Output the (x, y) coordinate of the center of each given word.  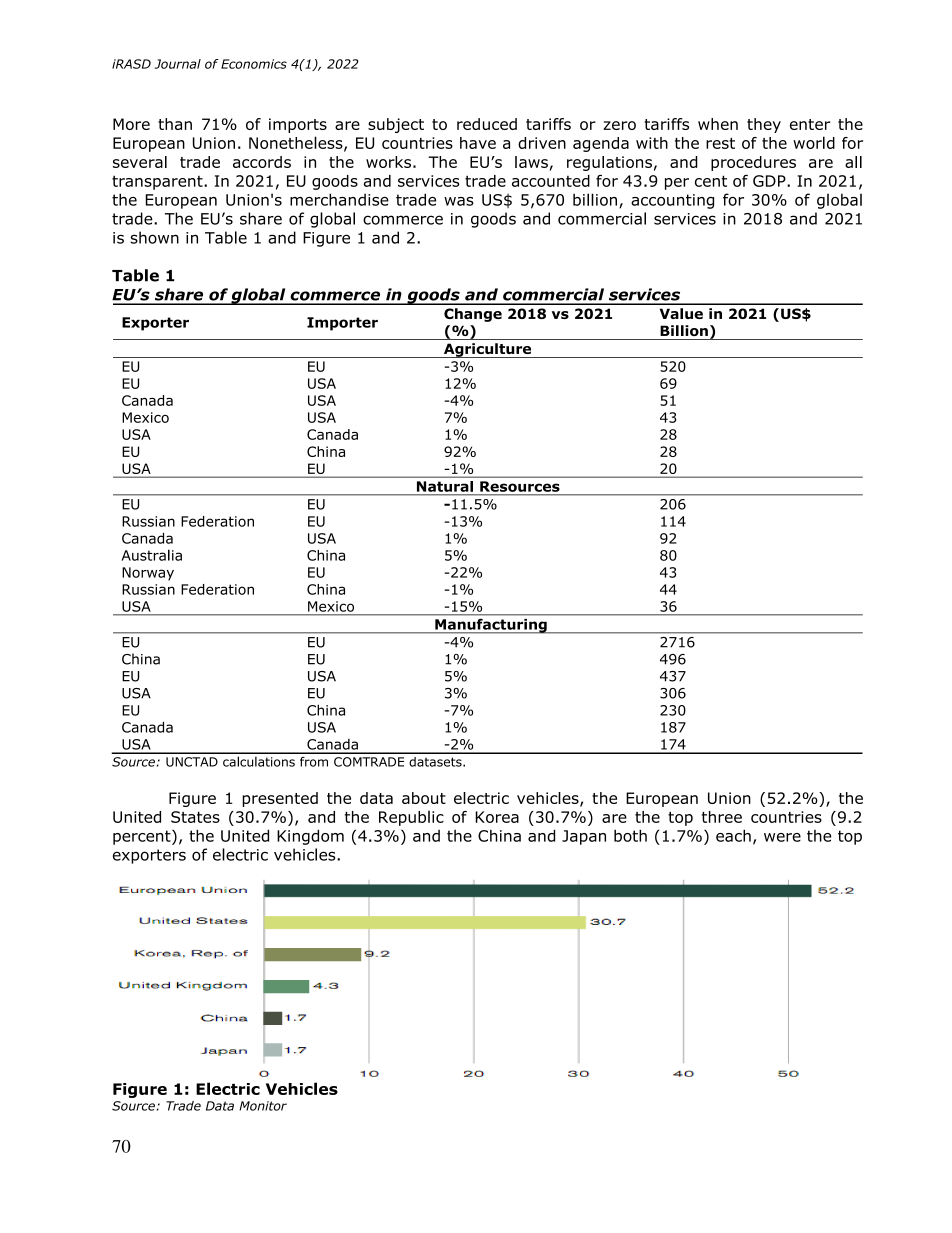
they (764, 125)
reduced (487, 124)
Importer (342, 324)
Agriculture (487, 350)
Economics (254, 64)
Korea (497, 817)
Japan (584, 837)
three (722, 817)
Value (681, 313)
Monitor (263, 1106)
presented (280, 799)
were (782, 837)
